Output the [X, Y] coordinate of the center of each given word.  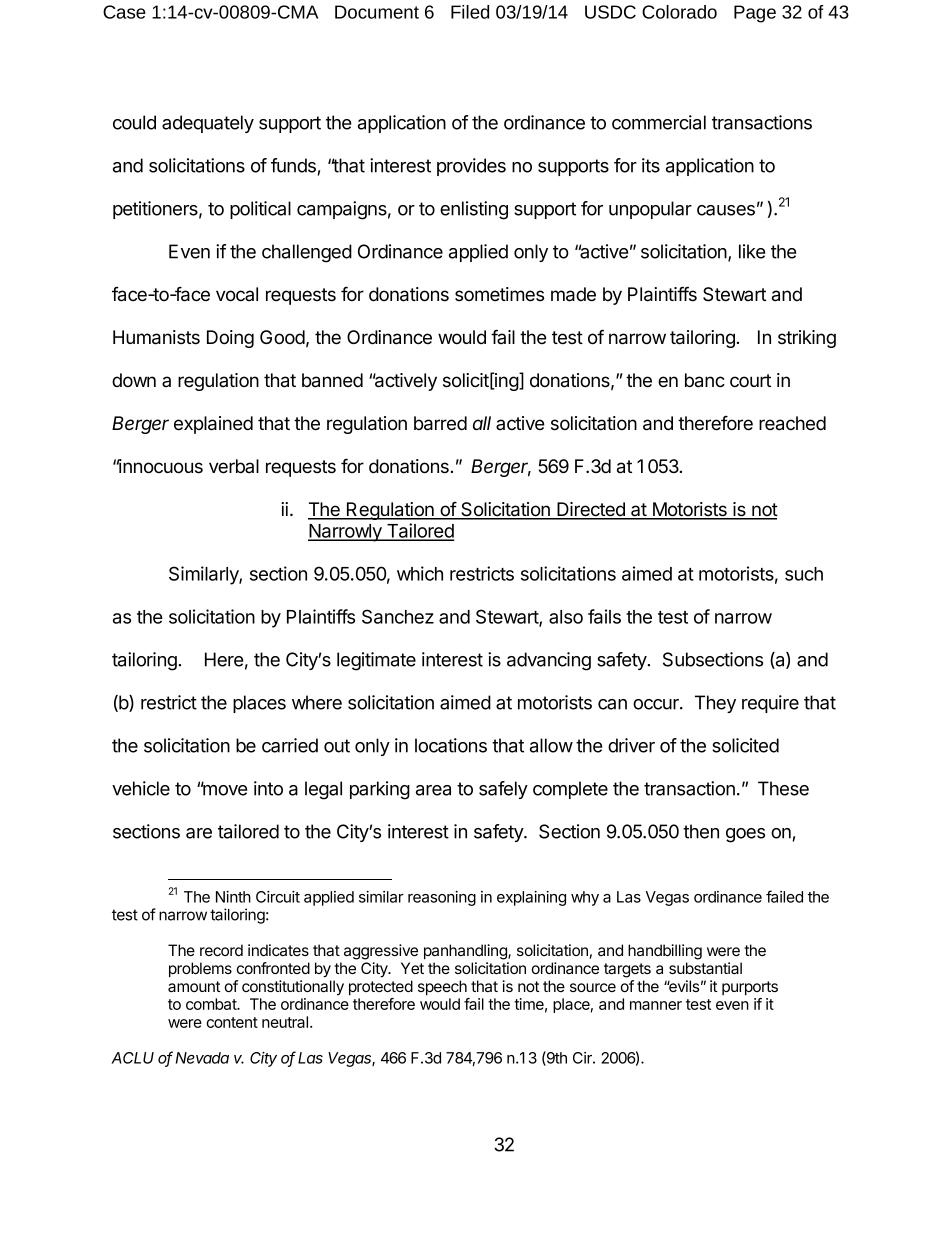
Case [124, 12]
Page [755, 14]
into [268, 788]
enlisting [474, 210]
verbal [234, 466]
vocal [237, 294]
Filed [470, 12]
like [752, 251]
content [232, 1022]
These [783, 788]
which [420, 573]
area [433, 790]
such [804, 574]
